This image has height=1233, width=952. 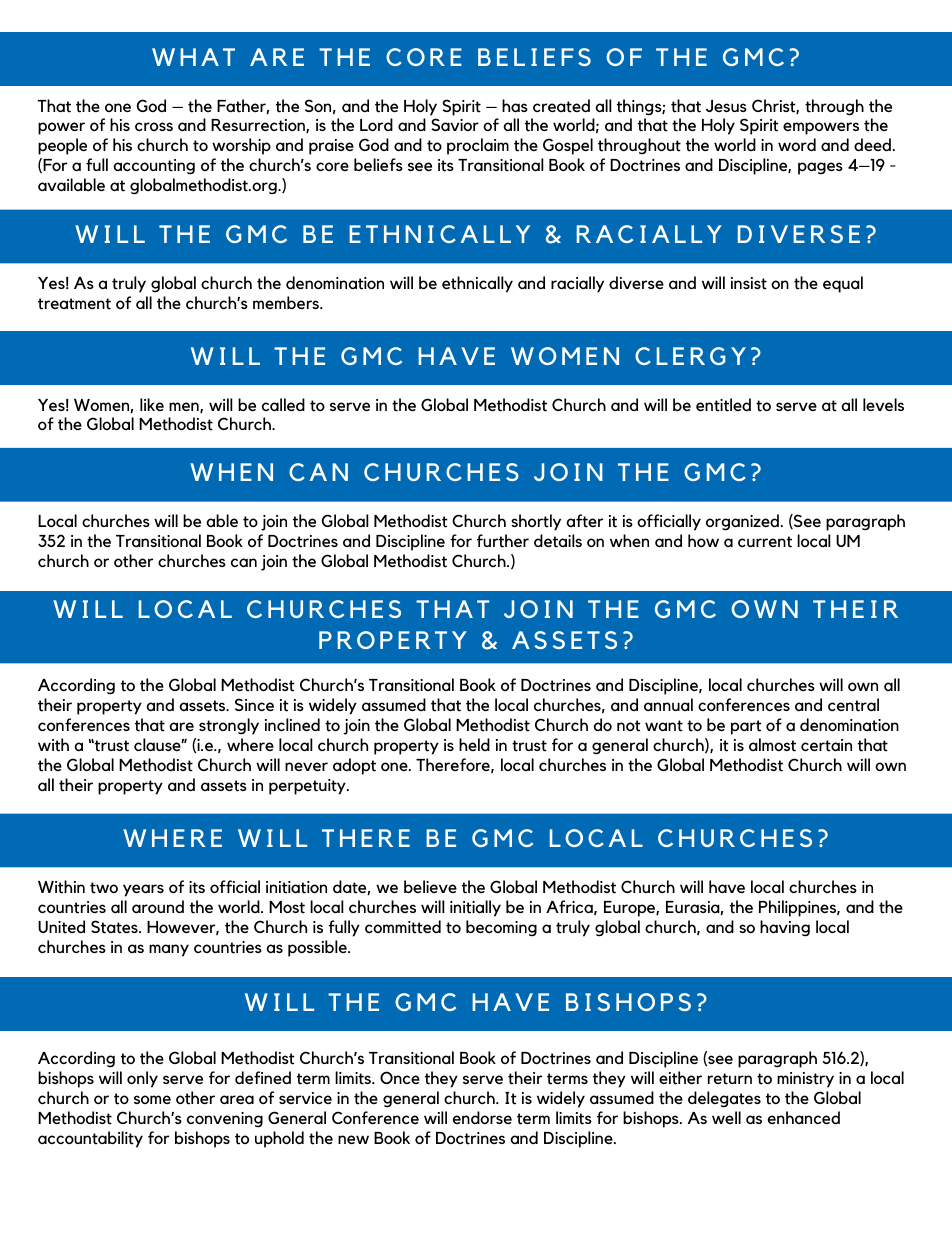 What do you see at coordinates (152, 1099) in the image?
I see `some` at bounding box center [152, 1099].
